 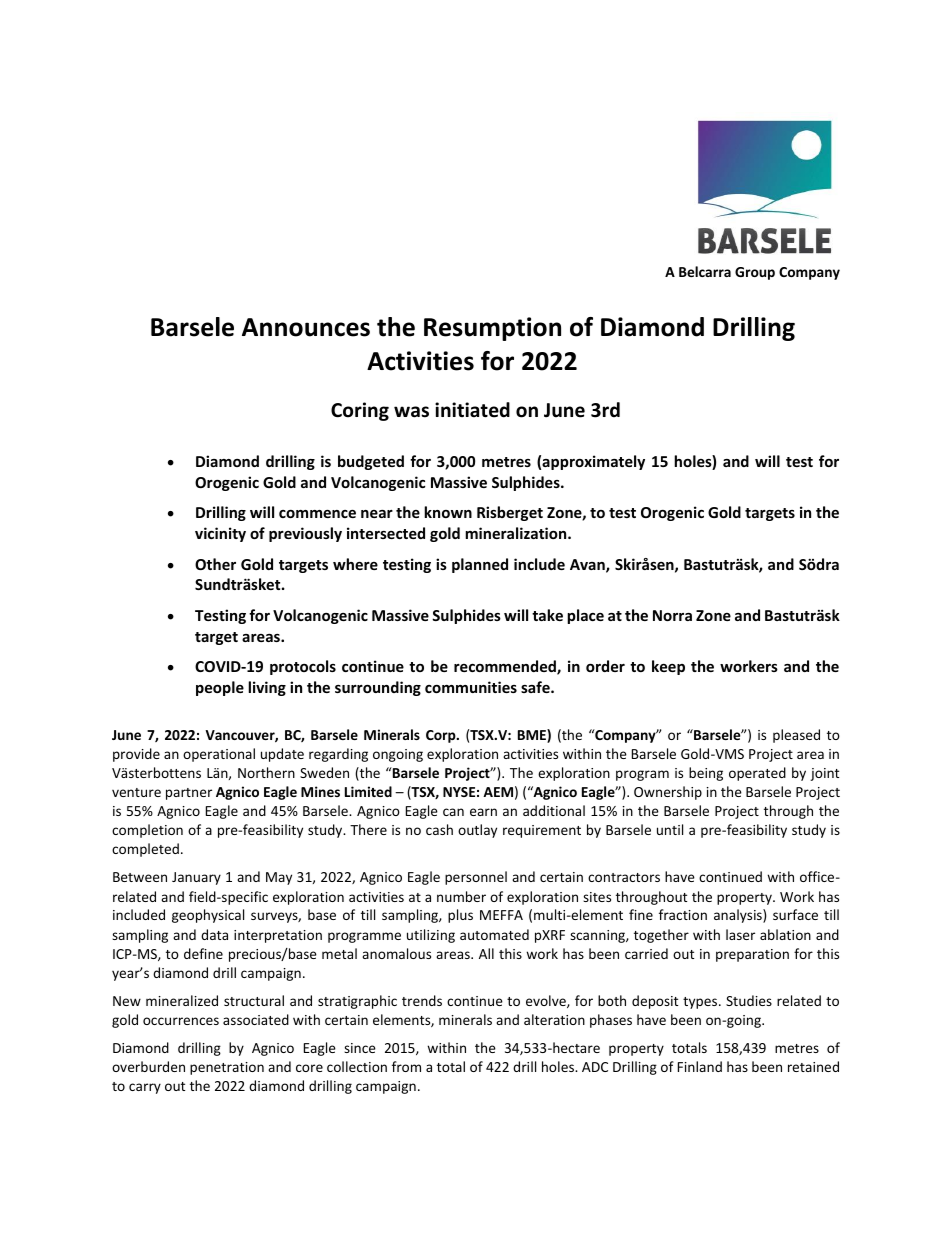 I want to click on Finland, so click(x=700, y=1066).
